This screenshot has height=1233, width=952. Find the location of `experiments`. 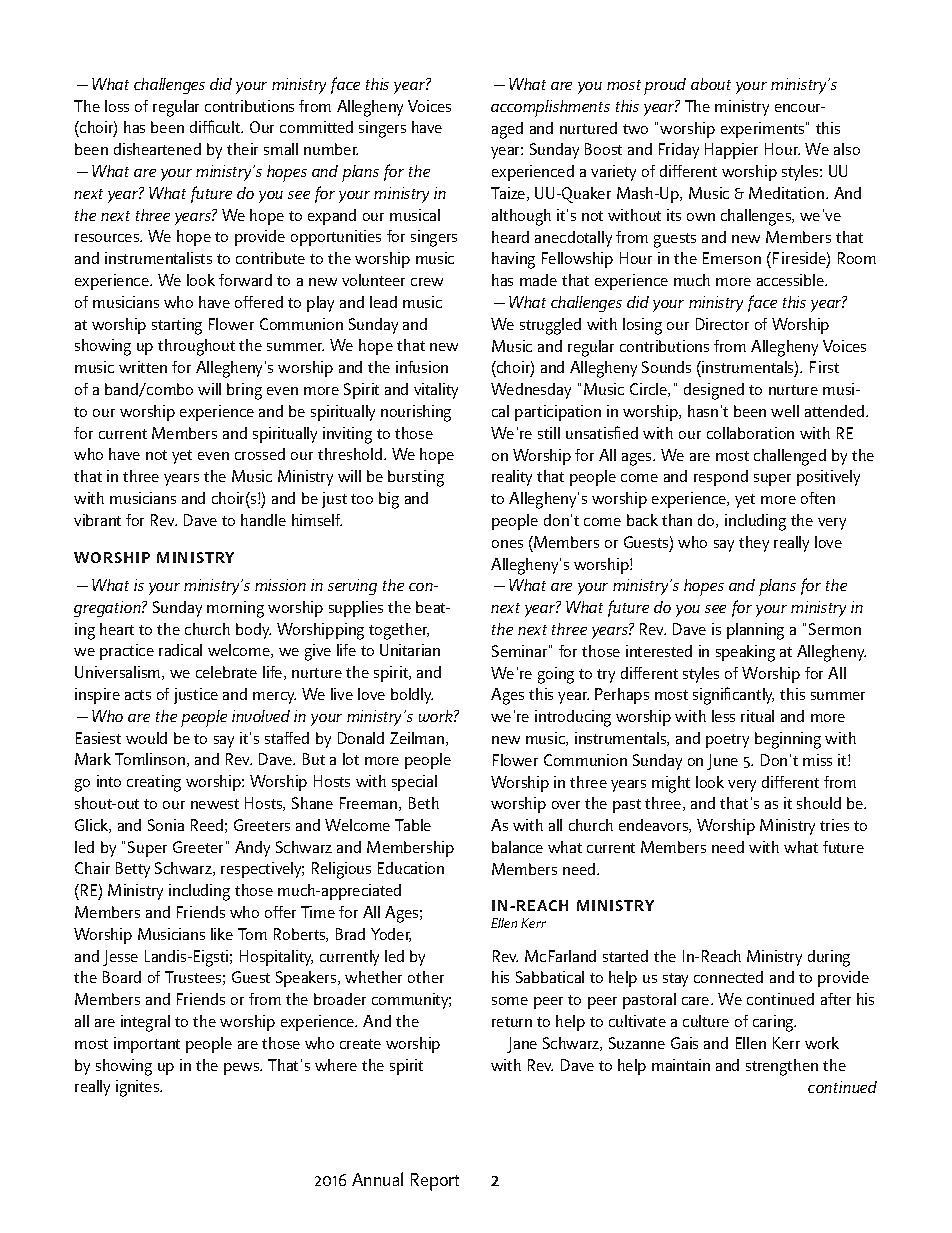

experiments is located at coordinates (764, 130).
